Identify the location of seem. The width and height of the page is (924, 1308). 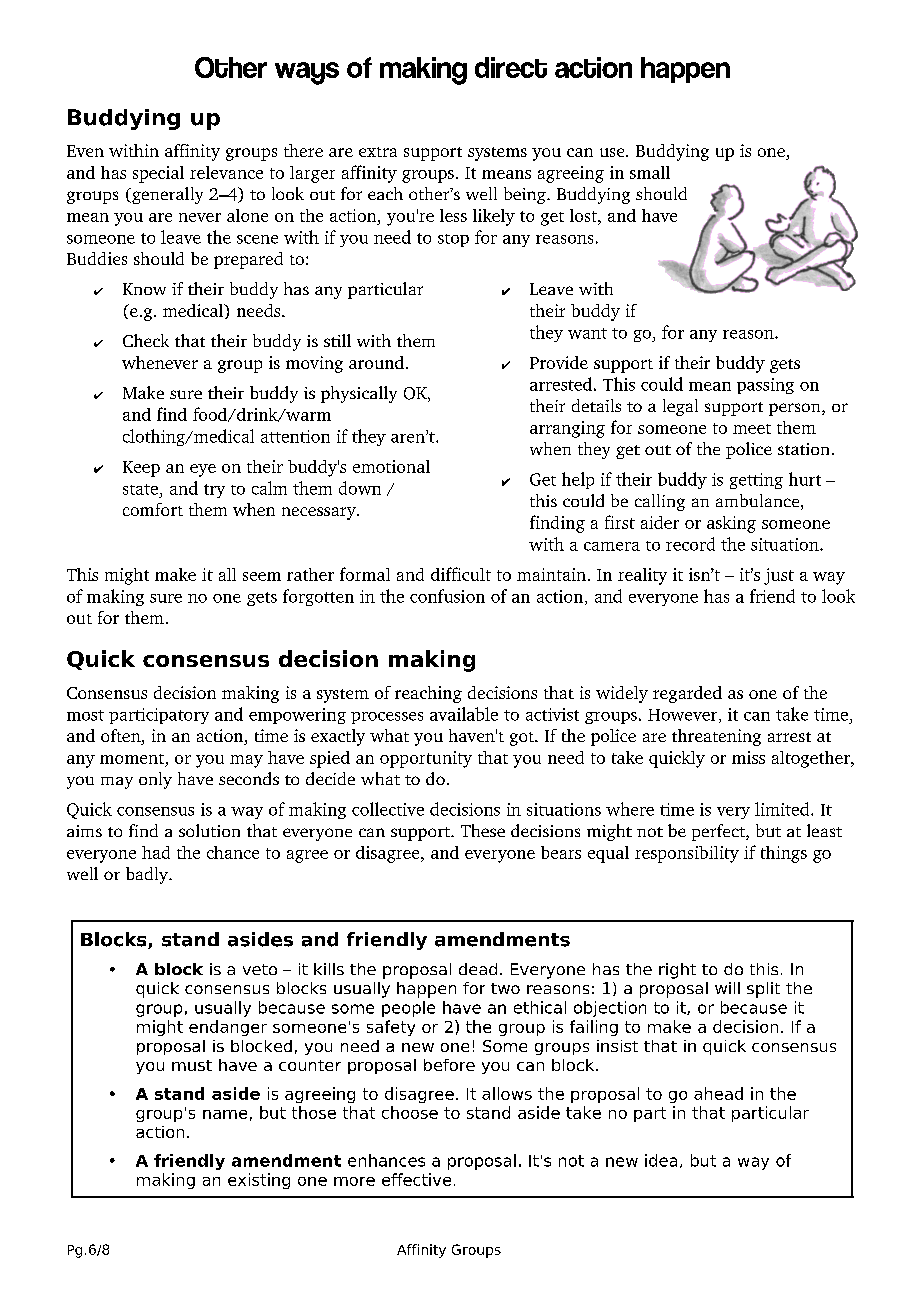
(262, 576).
